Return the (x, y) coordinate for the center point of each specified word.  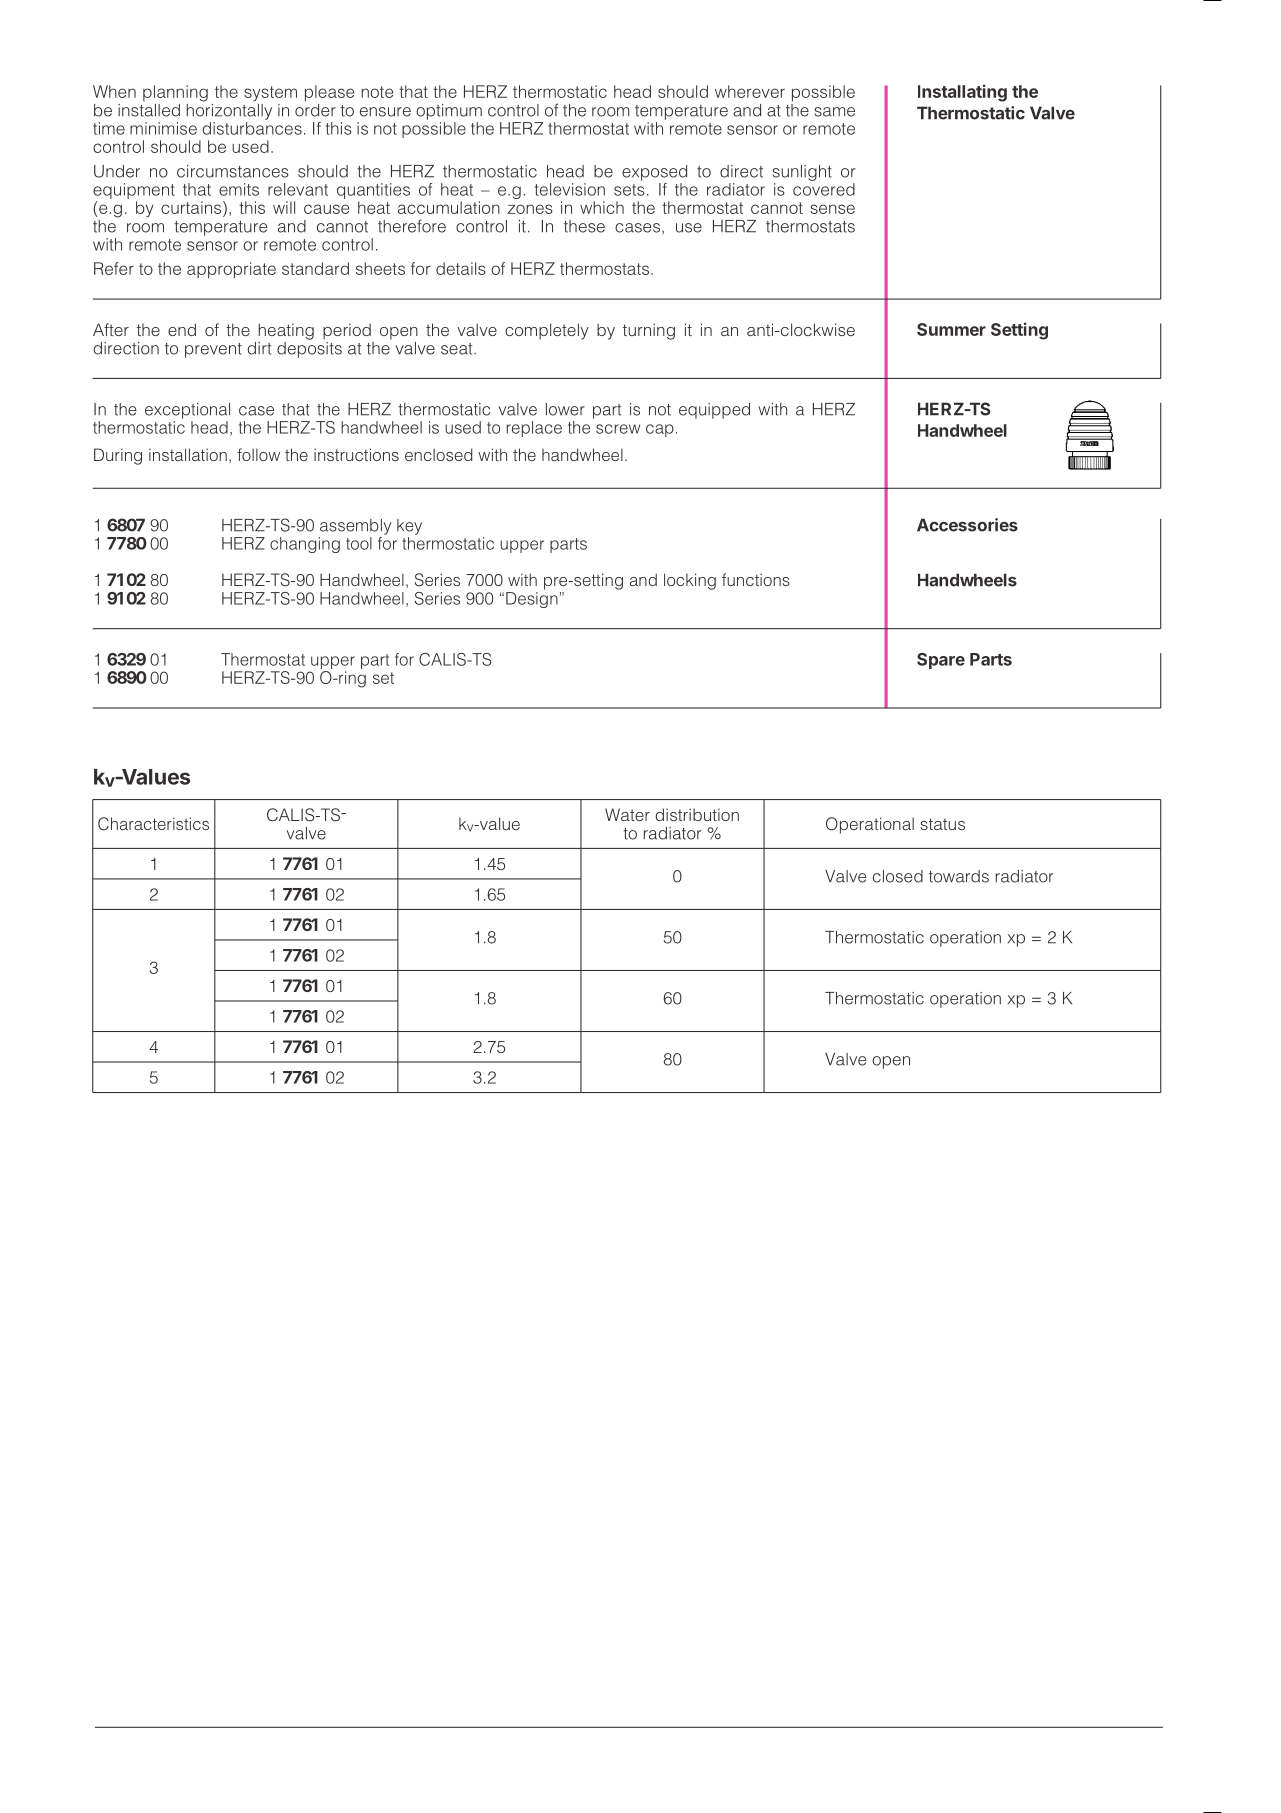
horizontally (229, 110)
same (835, 112)
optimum (449, 112)
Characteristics (153, 824)
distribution (697, 814)
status (942, 824)
